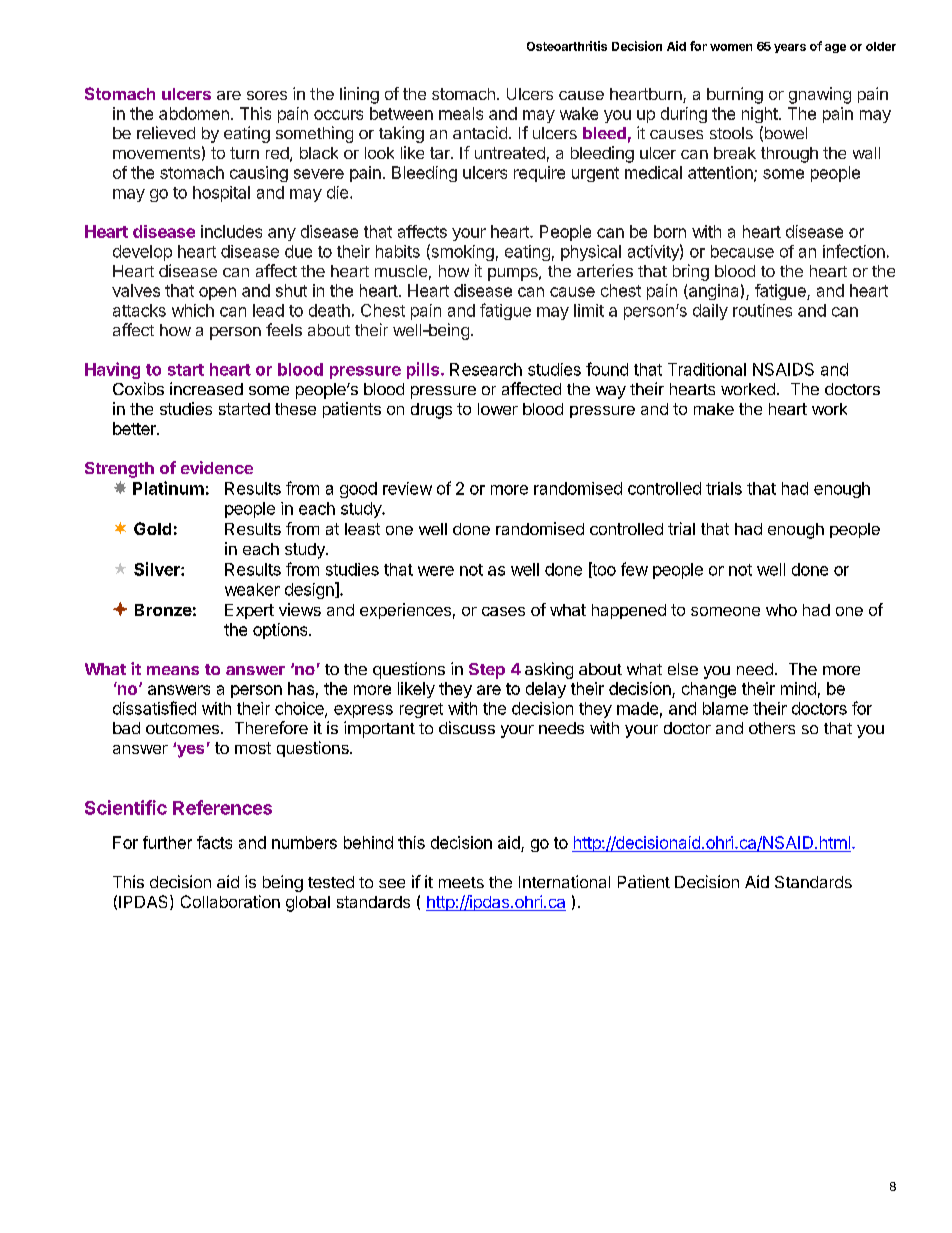 The height and width of the document is (1233, 952). Describe the element at coordinates (407, 488) in the document. I see `review` at that location.
